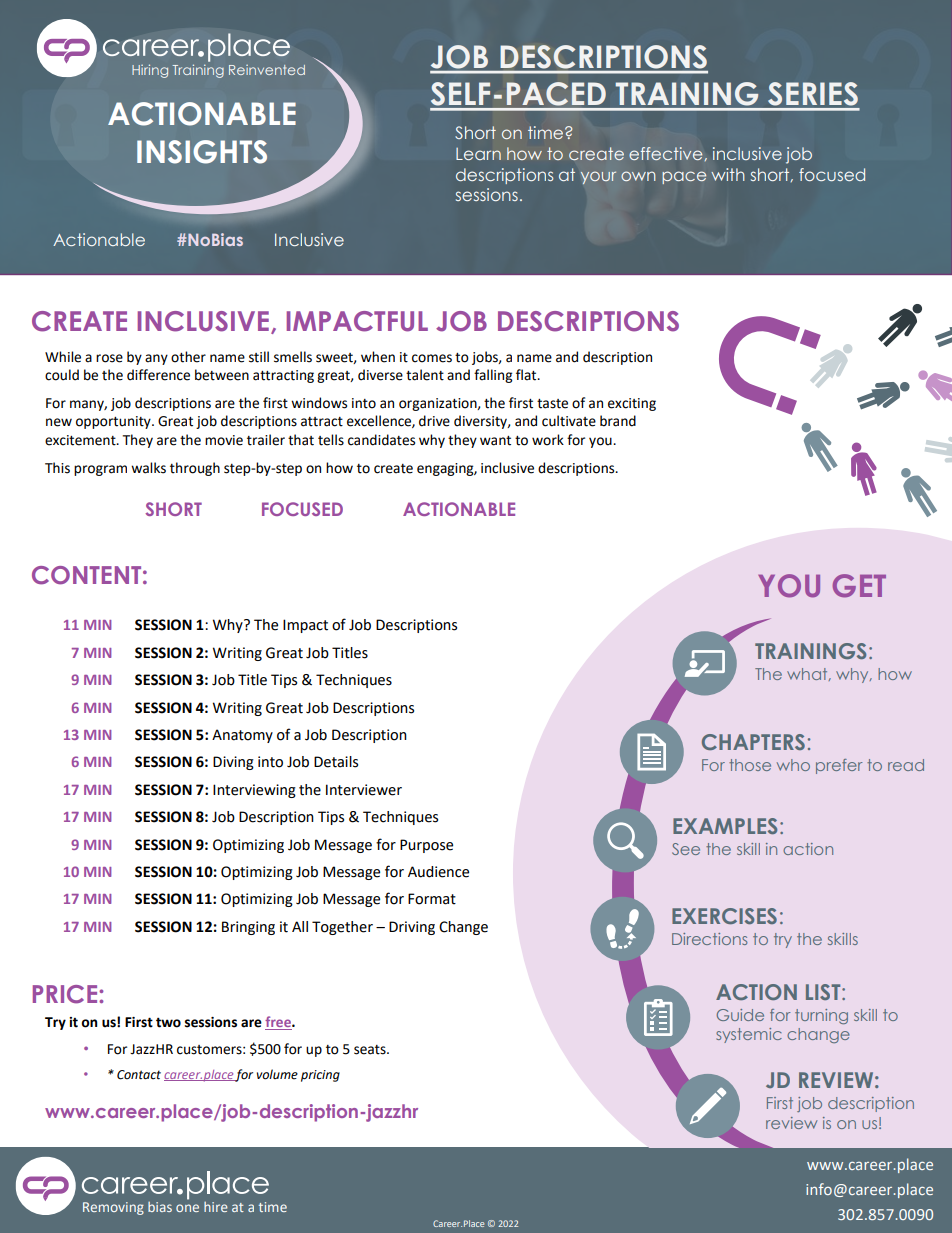  I want to click on Hiring, so click(150, 71).
